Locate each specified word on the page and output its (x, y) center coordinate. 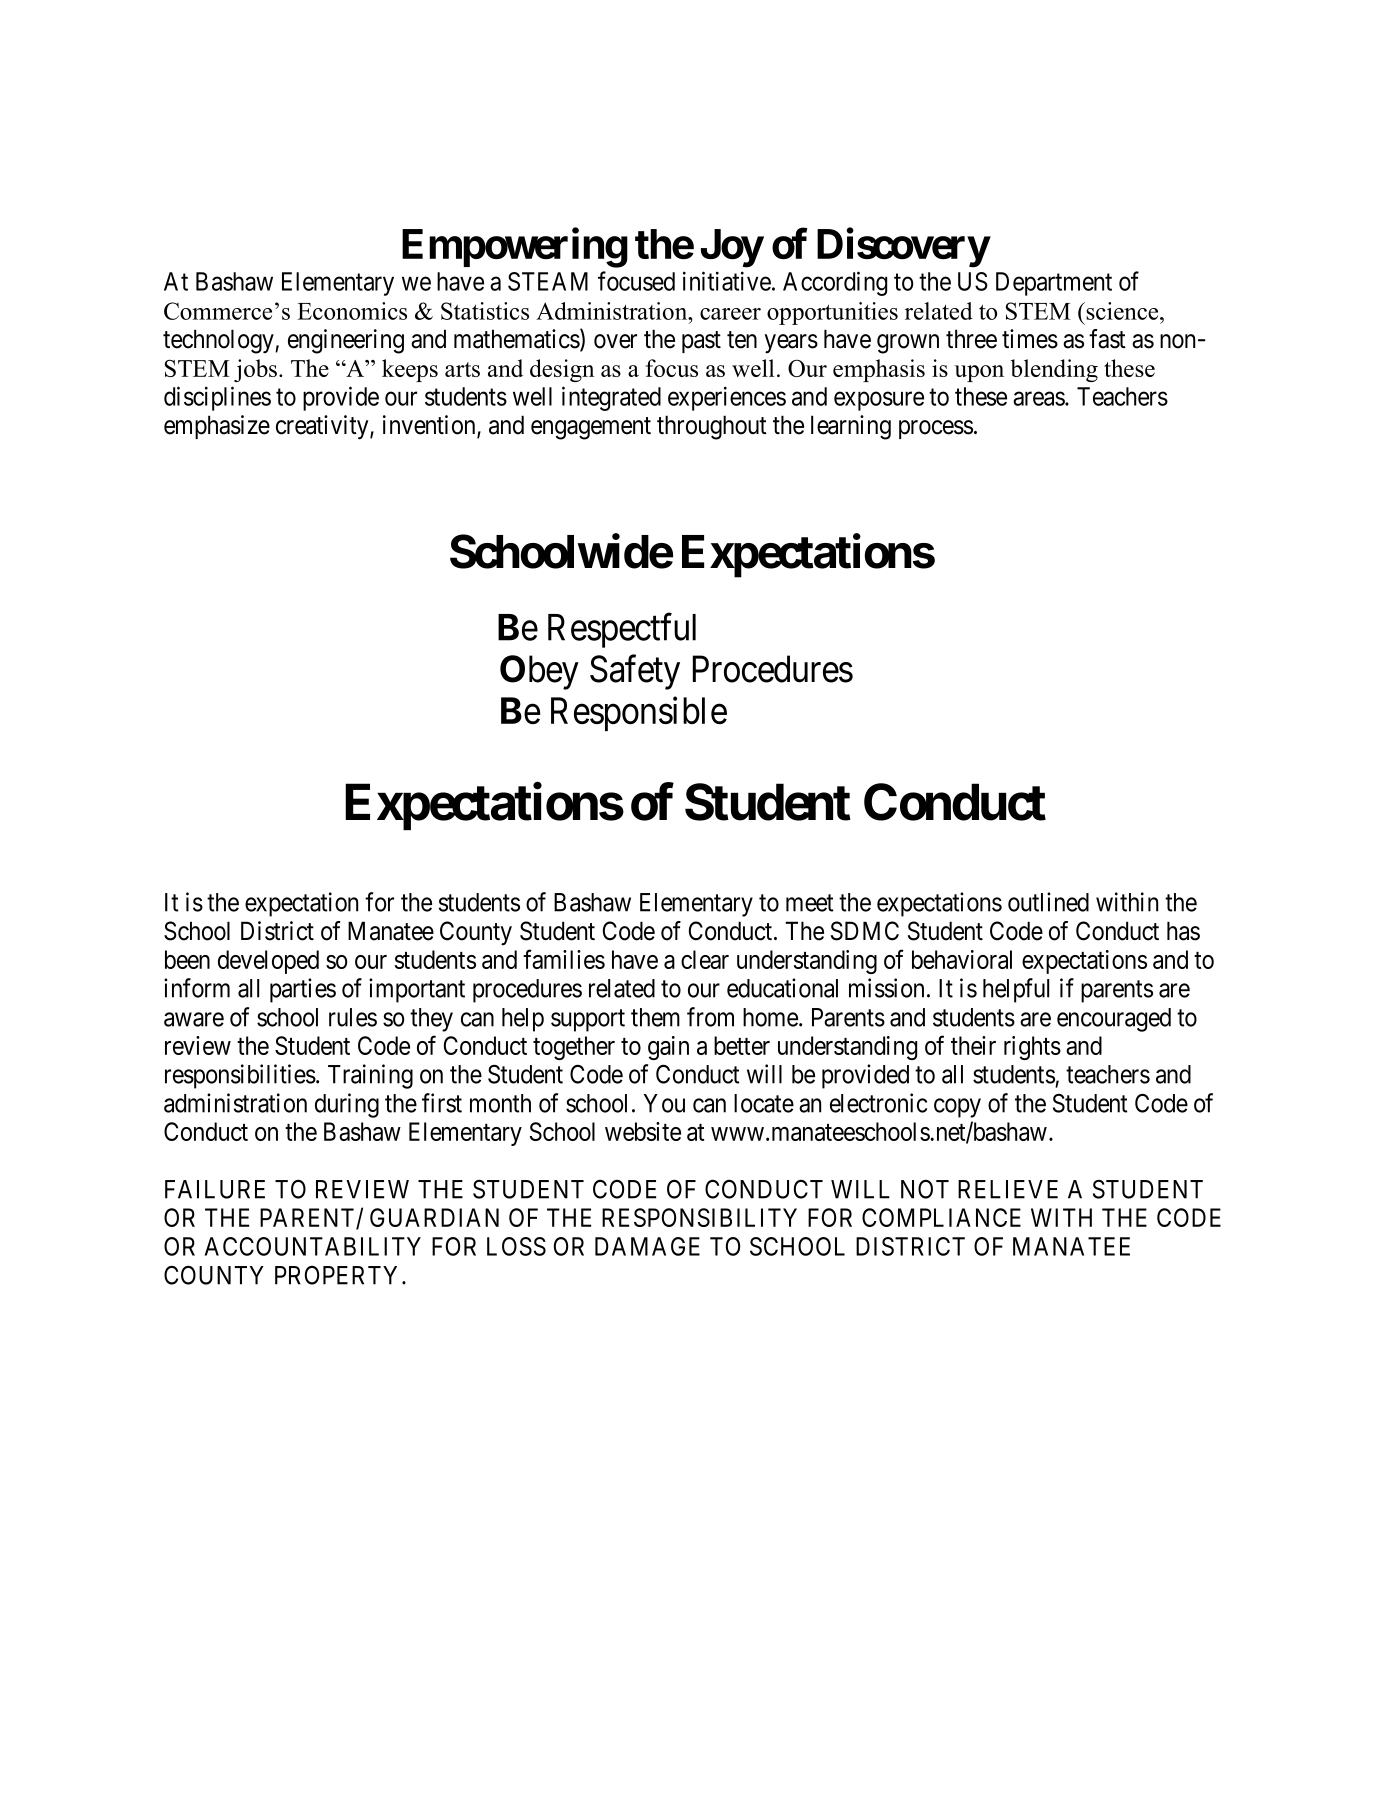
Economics (352, 311)
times (1030, 339)
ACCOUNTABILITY (313, 1246)
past (701, 342)
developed (268, 962)
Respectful (622, 630)
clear (705, 959)
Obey (539, 672)
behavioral (962, 959)
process (936, 429)
